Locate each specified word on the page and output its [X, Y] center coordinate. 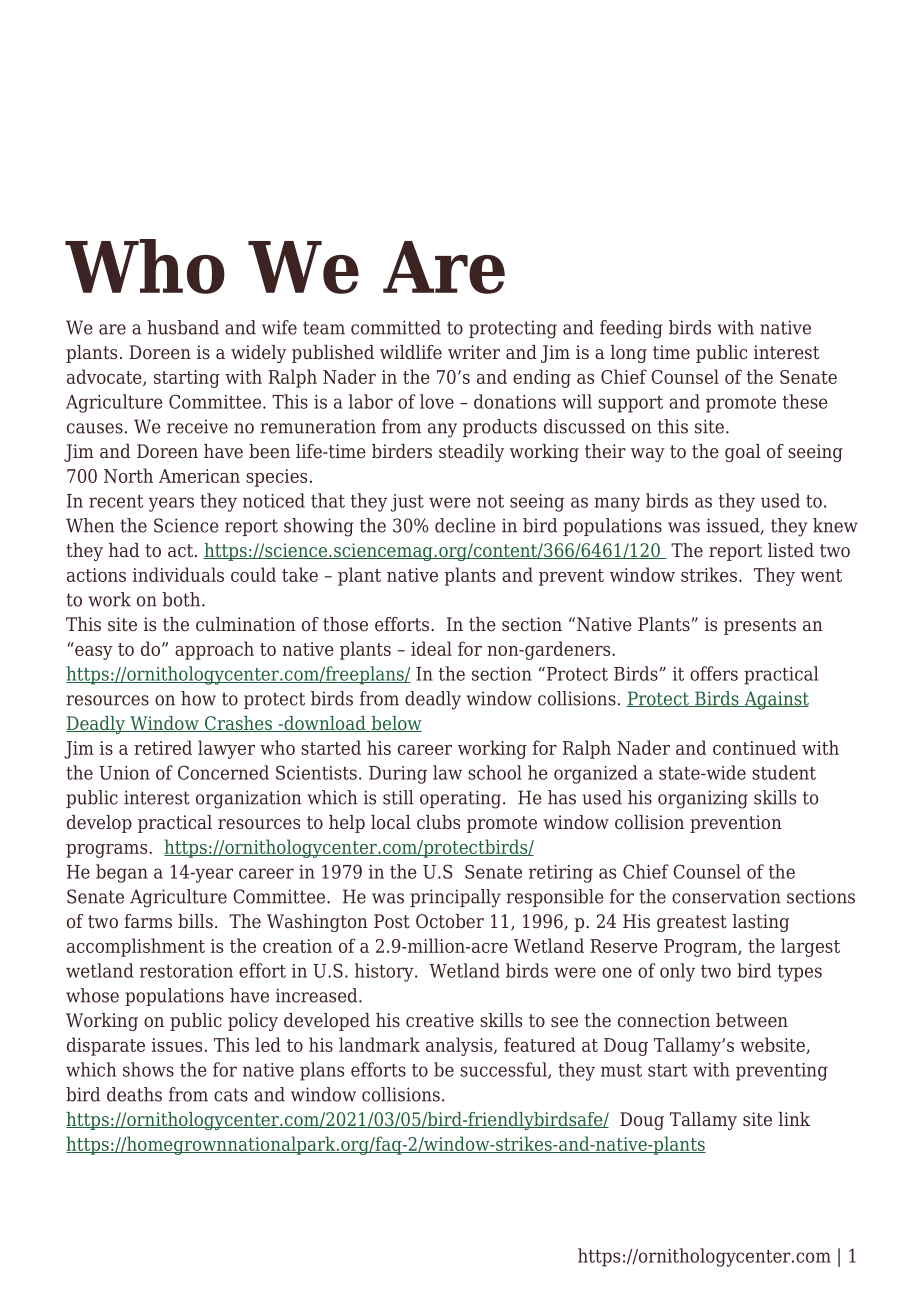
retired [163, 747]
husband [183, 327]
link [794, 1119]
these [805, 401]
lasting [760, 923]
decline [465, 525]
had [124, 550]
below [395, 724]
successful [504, 1070]
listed [791, 550]
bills [195, 921]
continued [754, 747]
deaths [134, 1094]
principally [455, 898]
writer [474, 352]
